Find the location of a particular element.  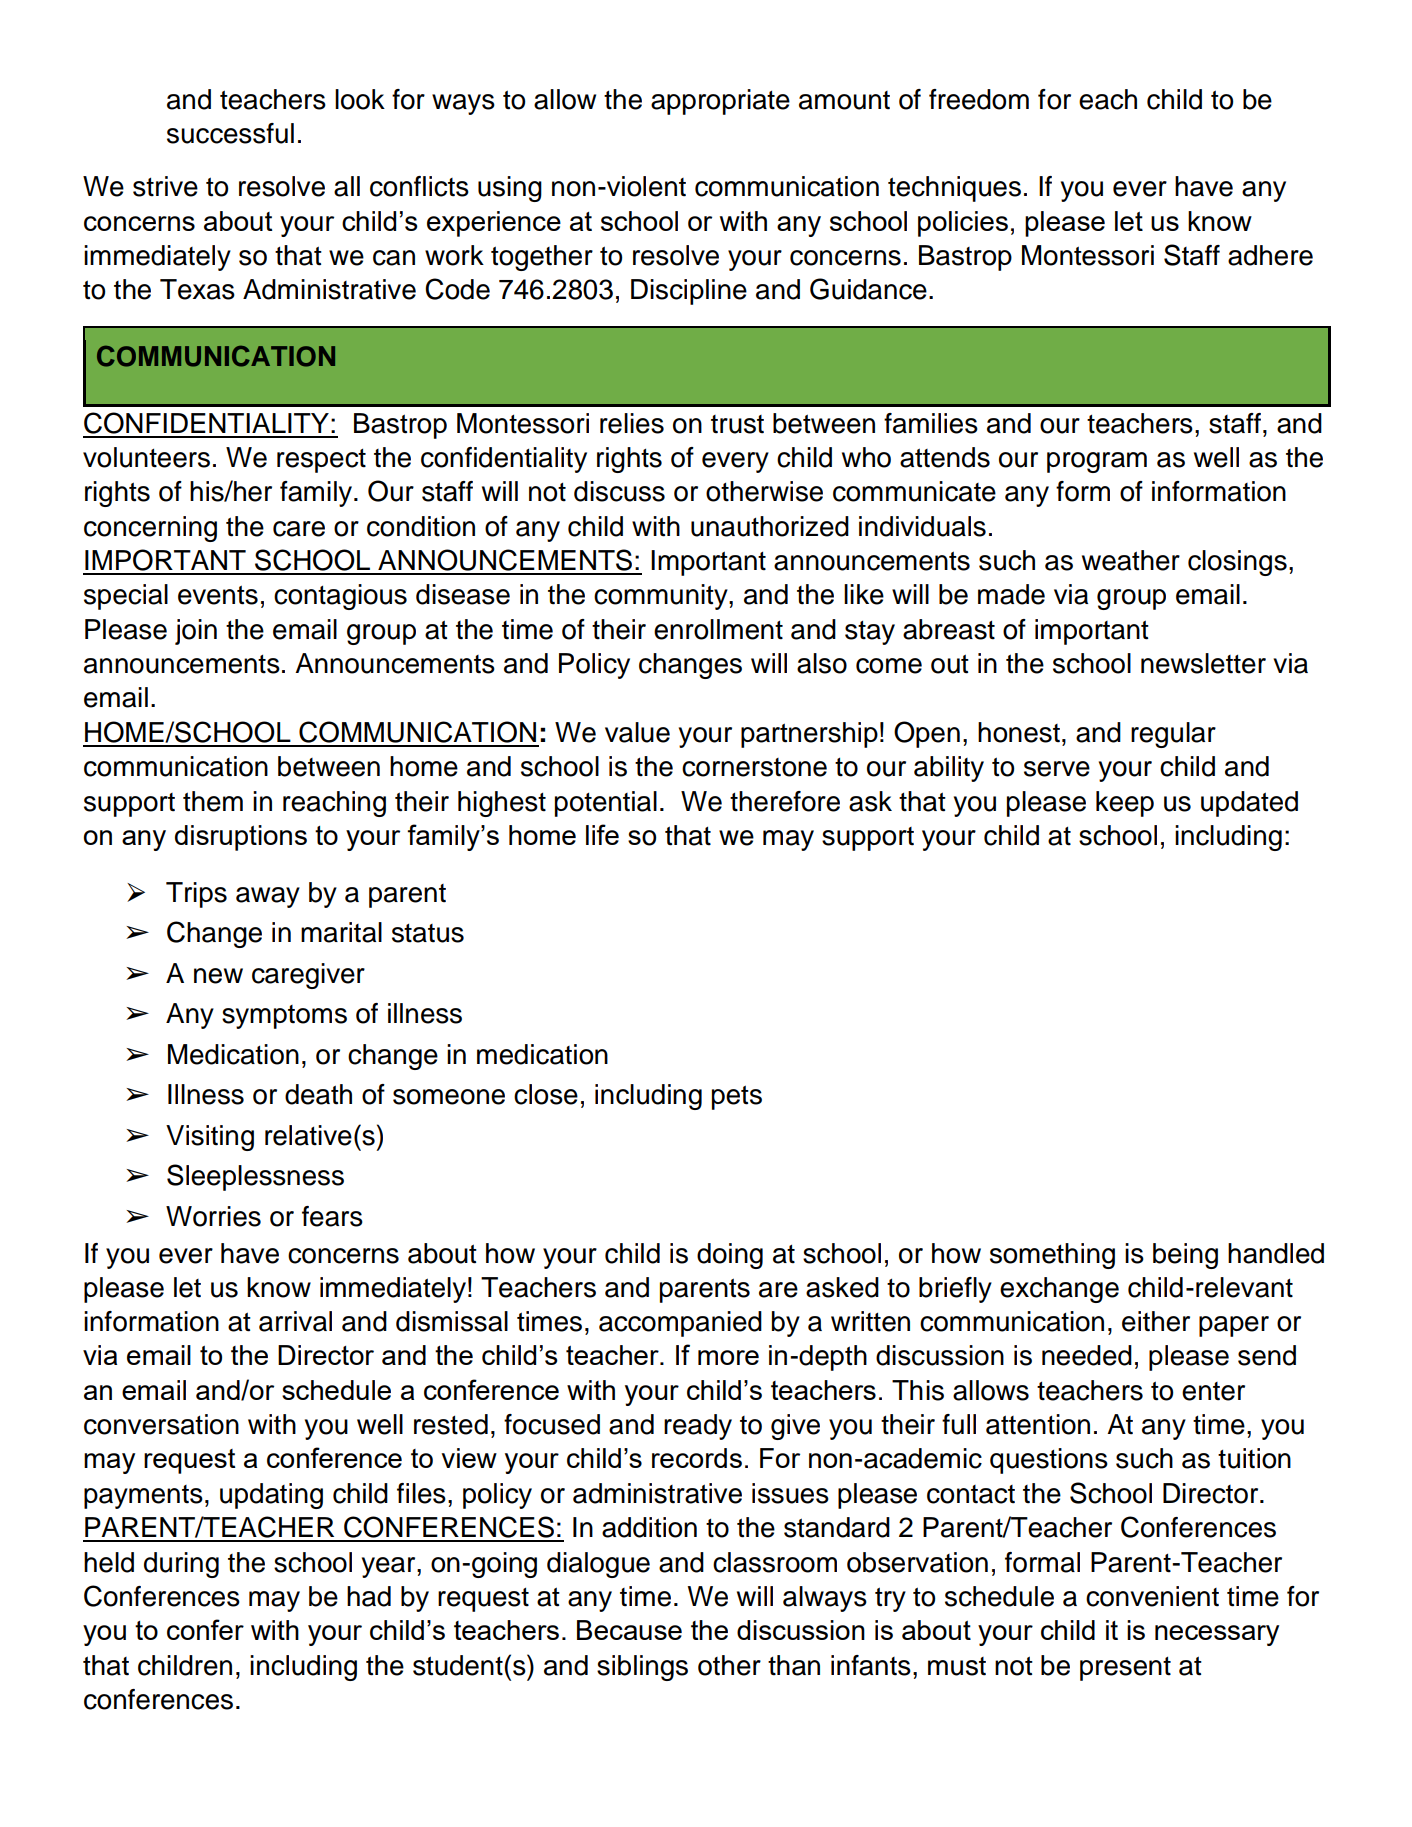

during is located at coordinates (181, 1565).
